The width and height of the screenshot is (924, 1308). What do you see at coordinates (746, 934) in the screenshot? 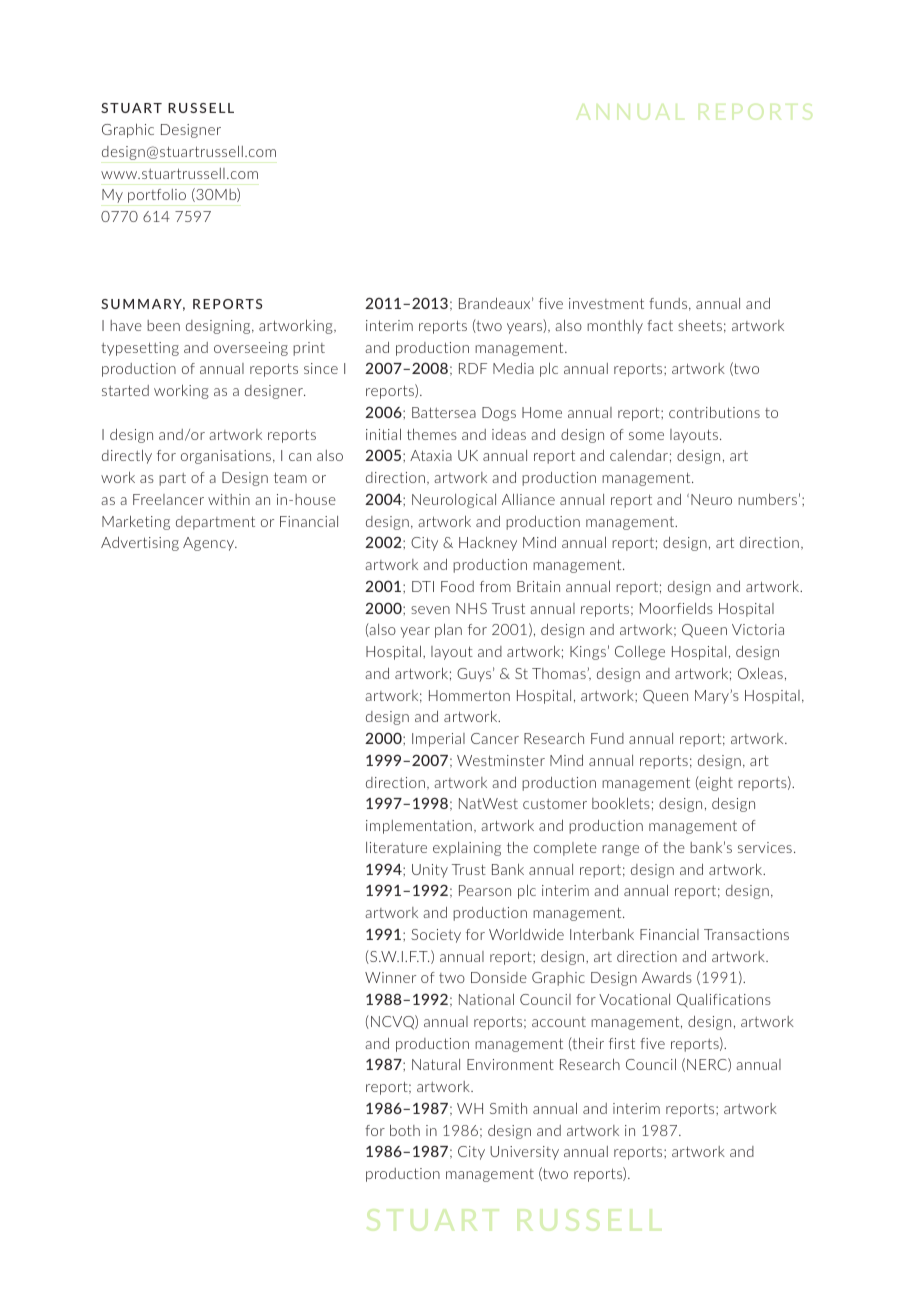
I see `Transactions` at bounding box center [746, 934].
